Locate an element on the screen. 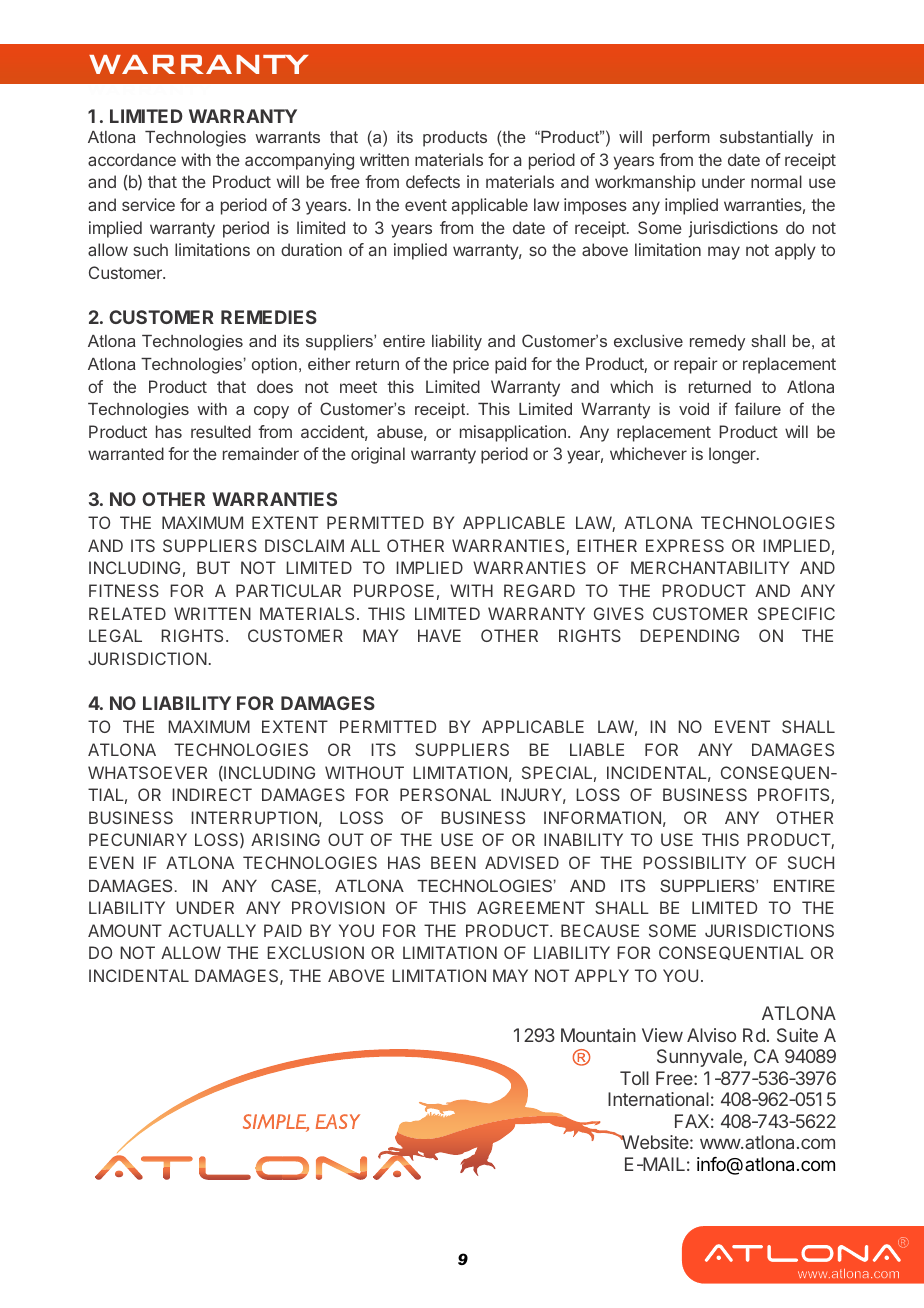  RELATED is located at coordinates (127, 613).
